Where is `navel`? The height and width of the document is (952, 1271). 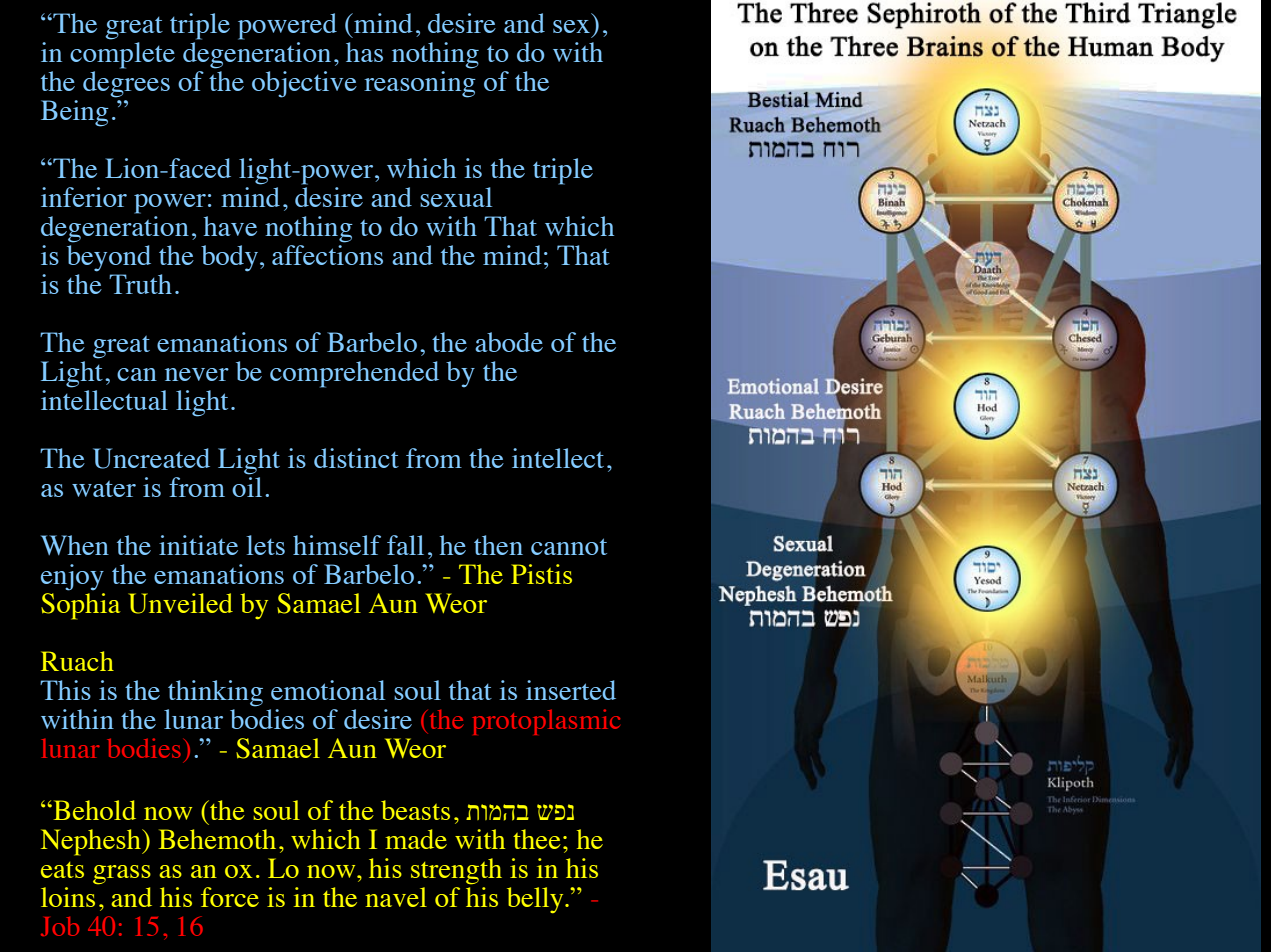 navel is located at coordinates (396, 897).
